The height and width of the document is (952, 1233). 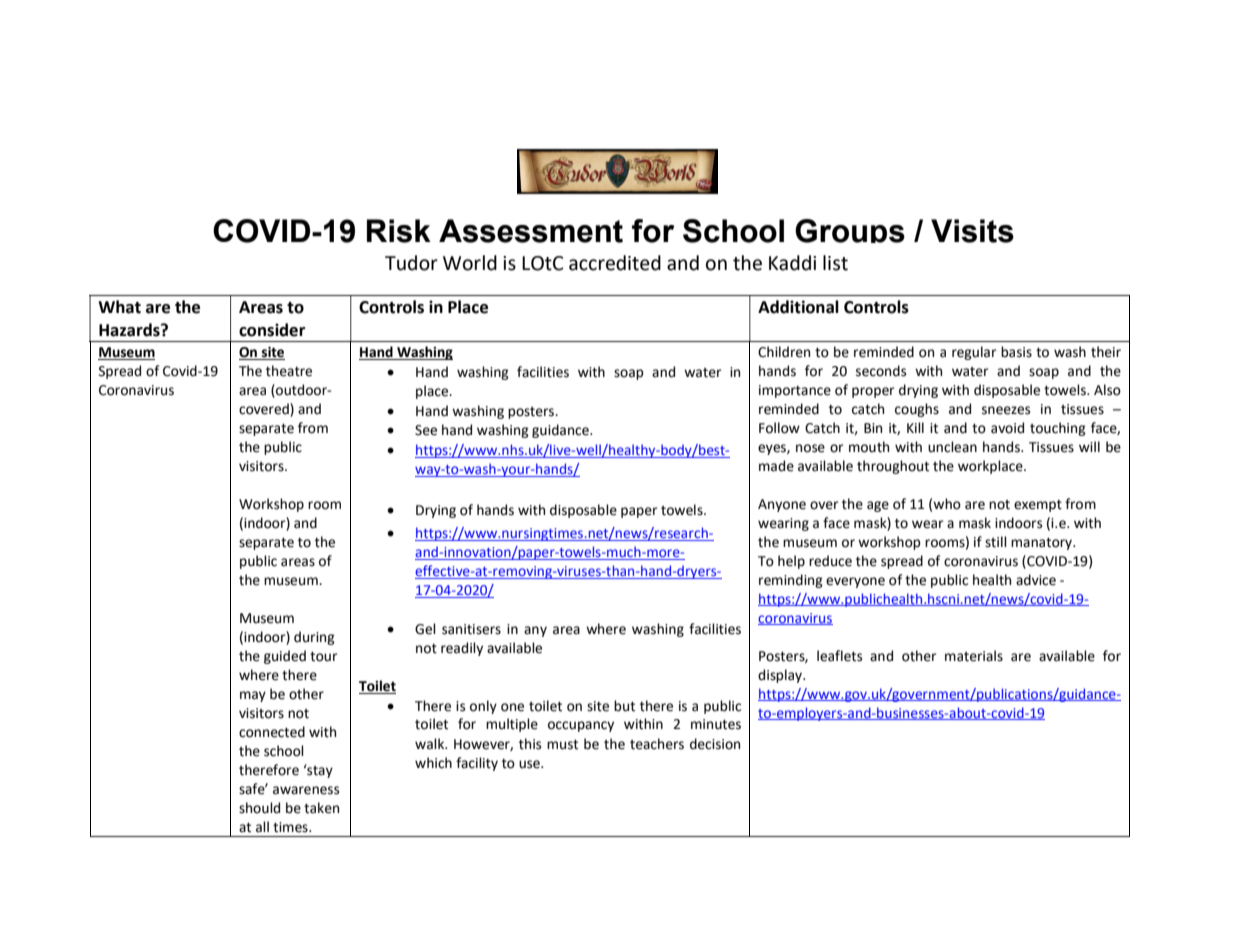 What do you see at coordinates (259, 808) in the document?
I see `should` at bounding box center [259, 808].
